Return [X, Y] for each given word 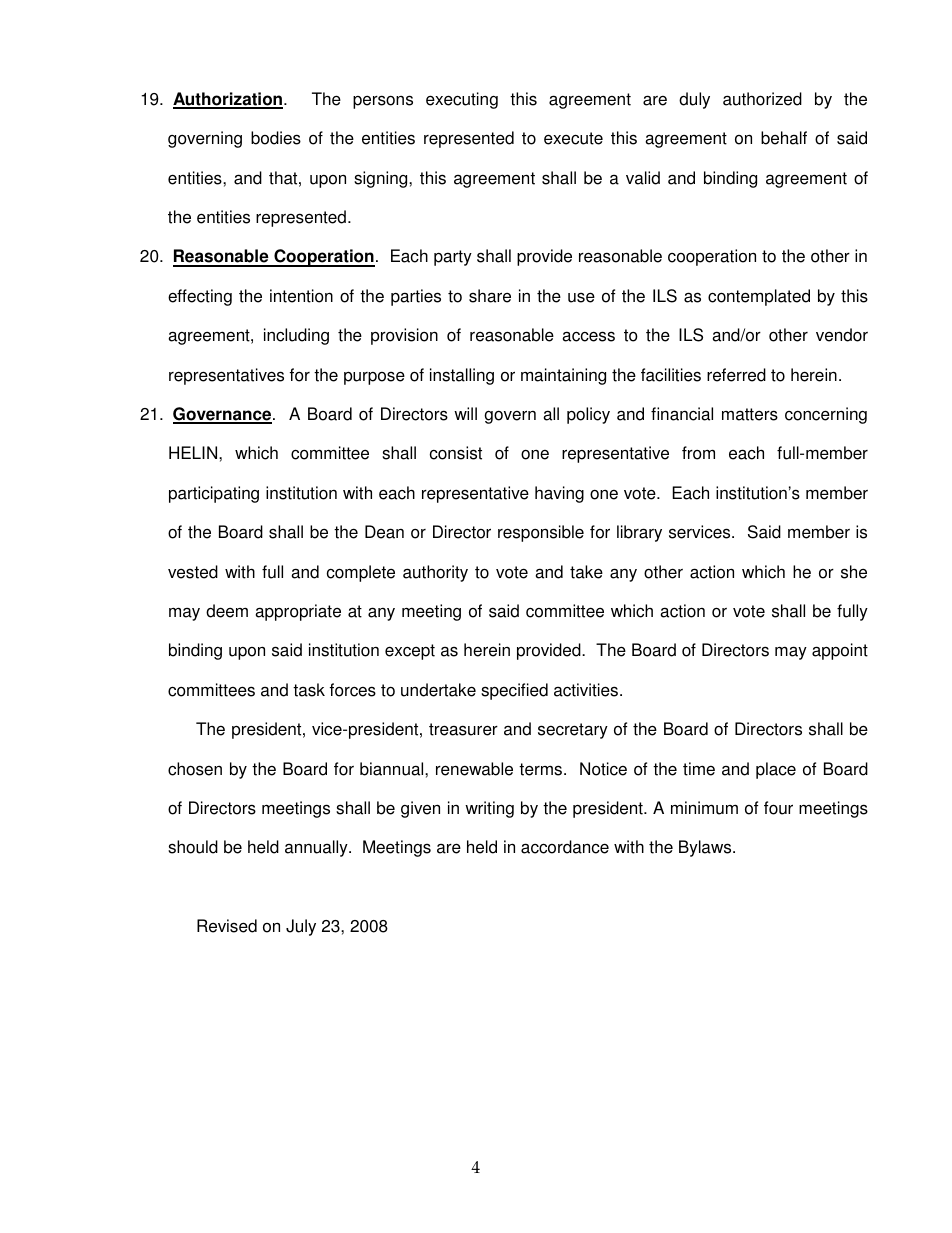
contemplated [759, 297]
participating [214, 494]
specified [514, 691]
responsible [541, 533]
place [776, 770]
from [698, 453]
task [309, 690]
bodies [276, 138]
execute [573, 138]
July [301, 927]
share [490, 296]
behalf [784, 138]
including [296, 336]
